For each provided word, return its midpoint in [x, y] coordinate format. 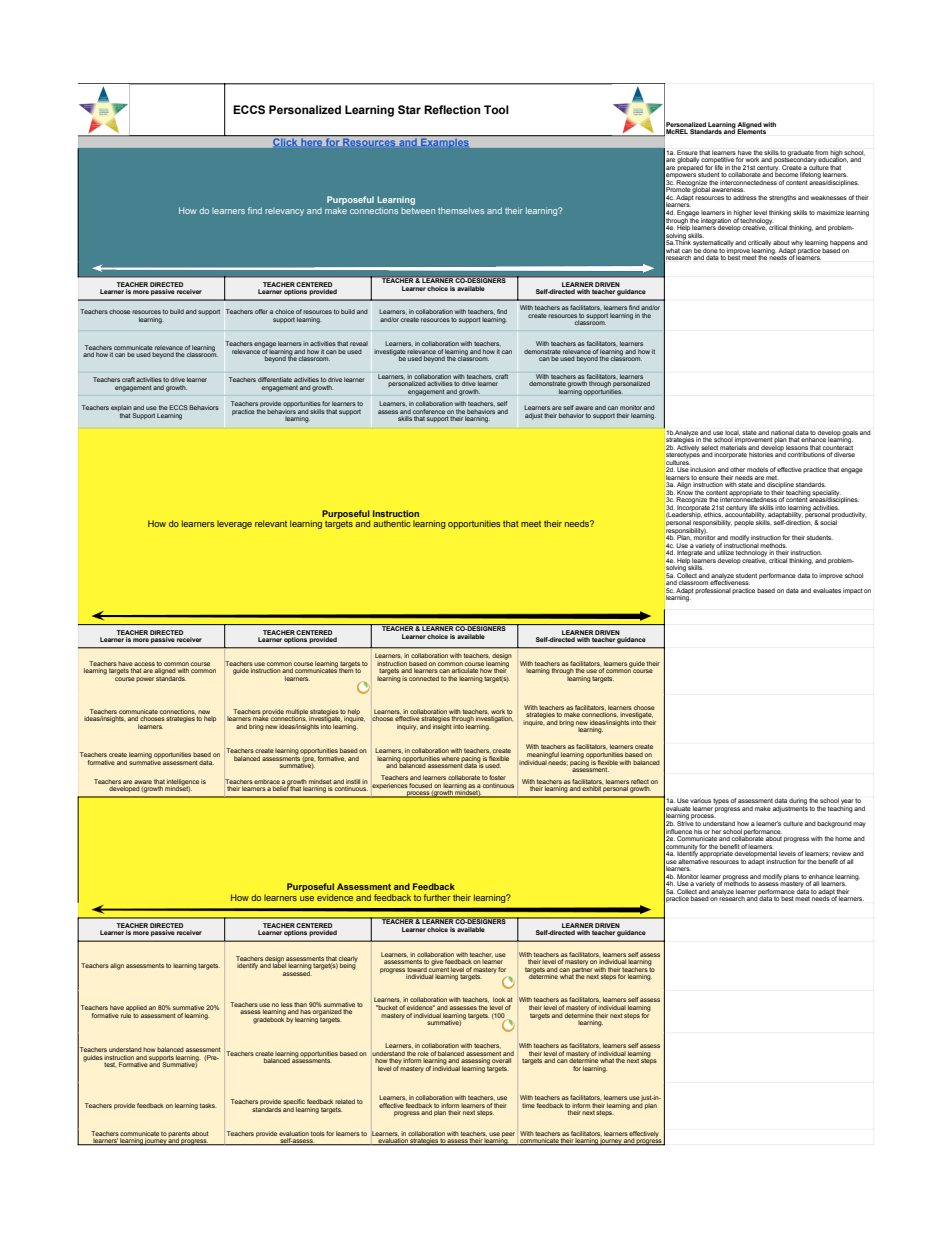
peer [508, 1134]
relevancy [284, 212]
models [757, 469]
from [821, 152]
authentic [392, 523]
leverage [234, 524]
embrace [267, 781]
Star [409, 110]
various [700, 800]
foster [497, 777]
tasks [208, 1105]
